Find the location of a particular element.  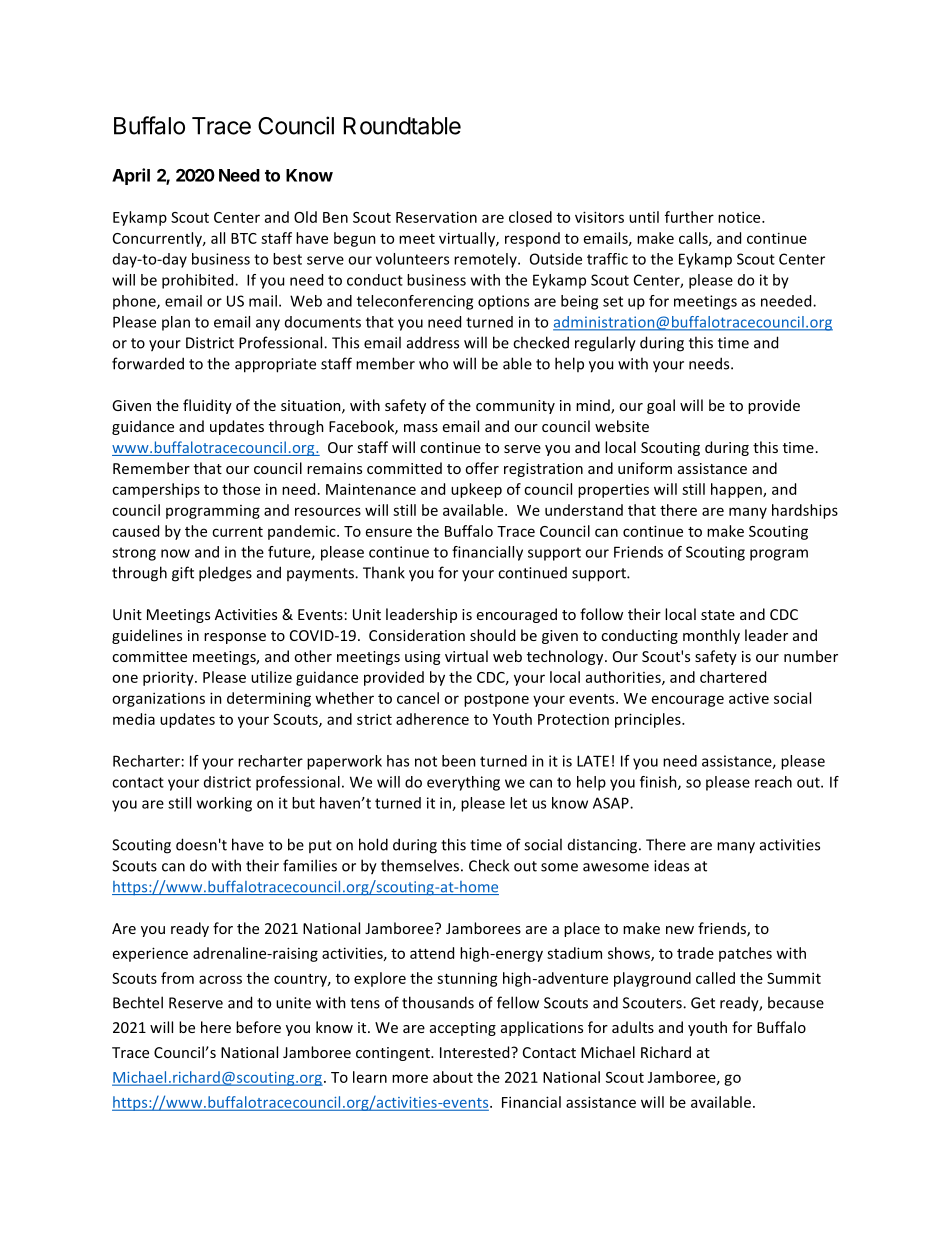

Get is located at coordinates (703, 1003).
